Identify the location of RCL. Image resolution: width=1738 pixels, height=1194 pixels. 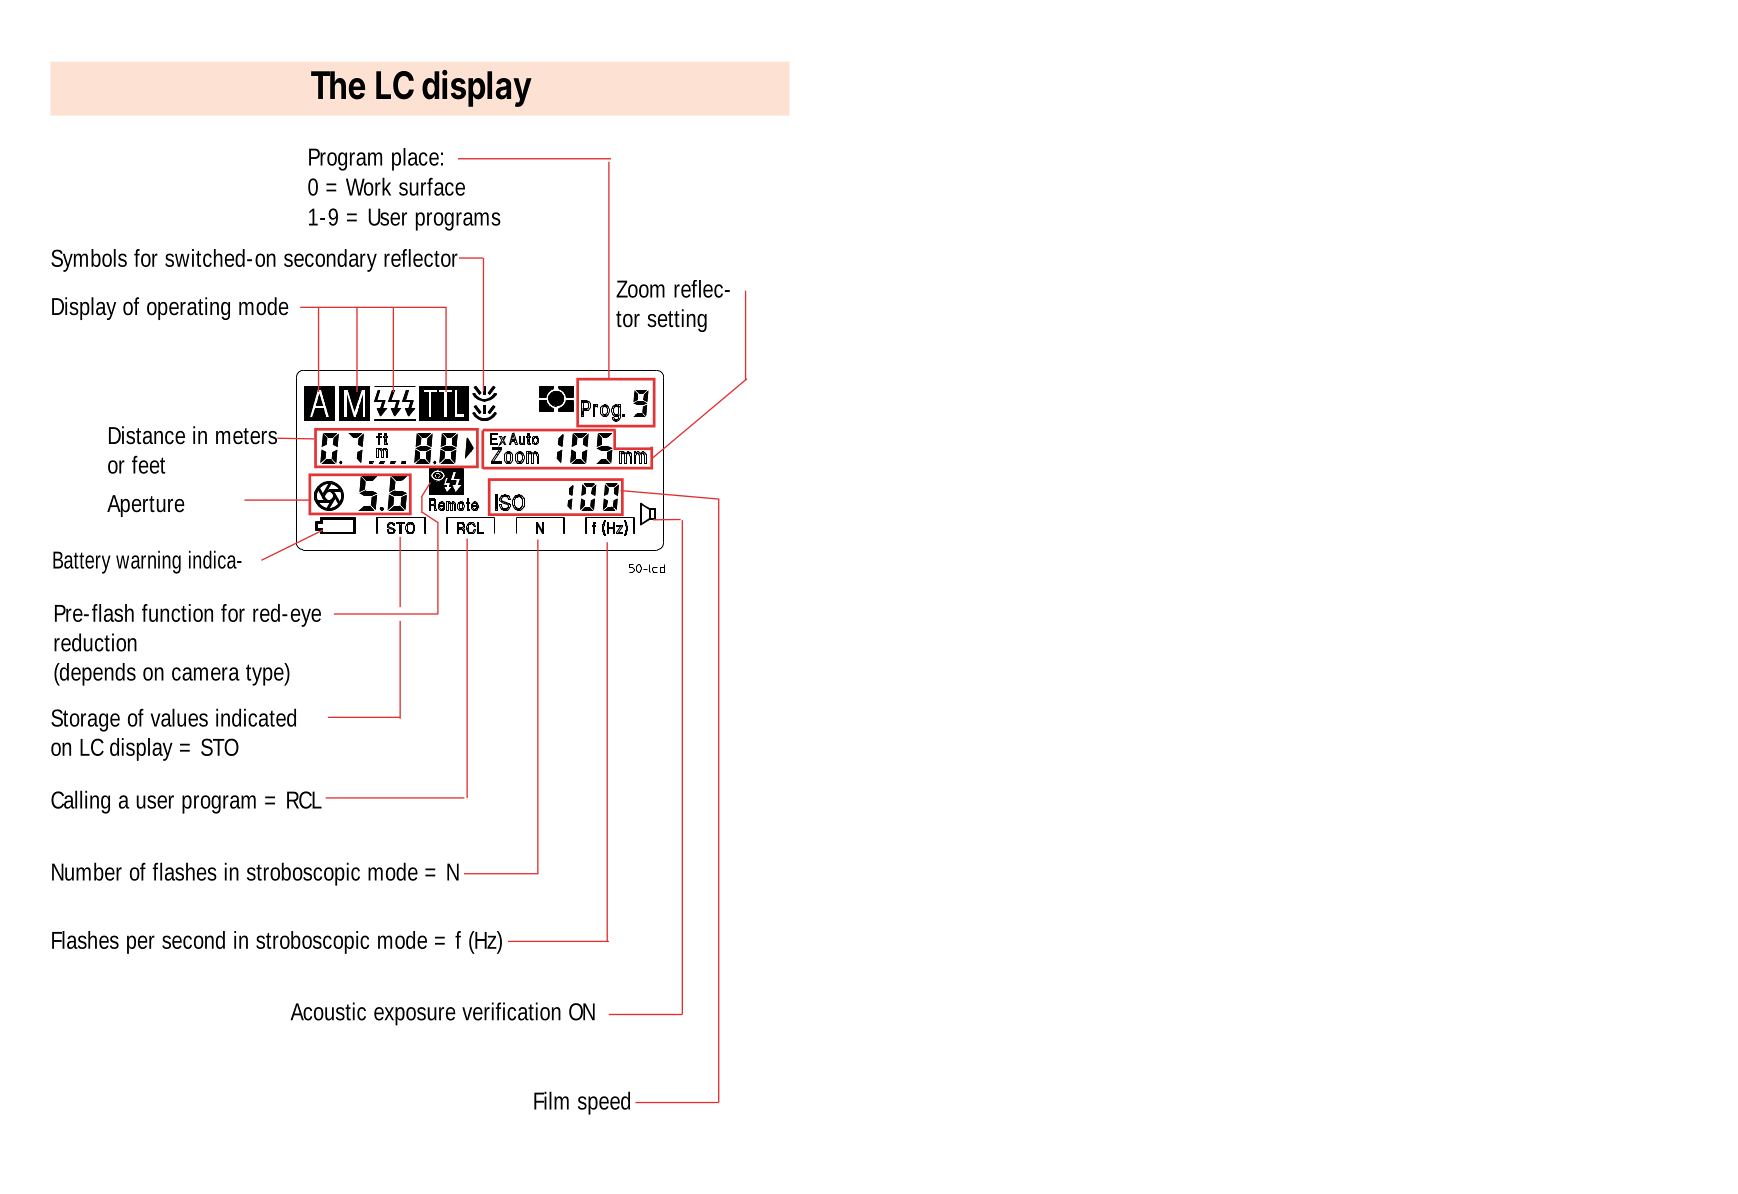
(304, 800).
